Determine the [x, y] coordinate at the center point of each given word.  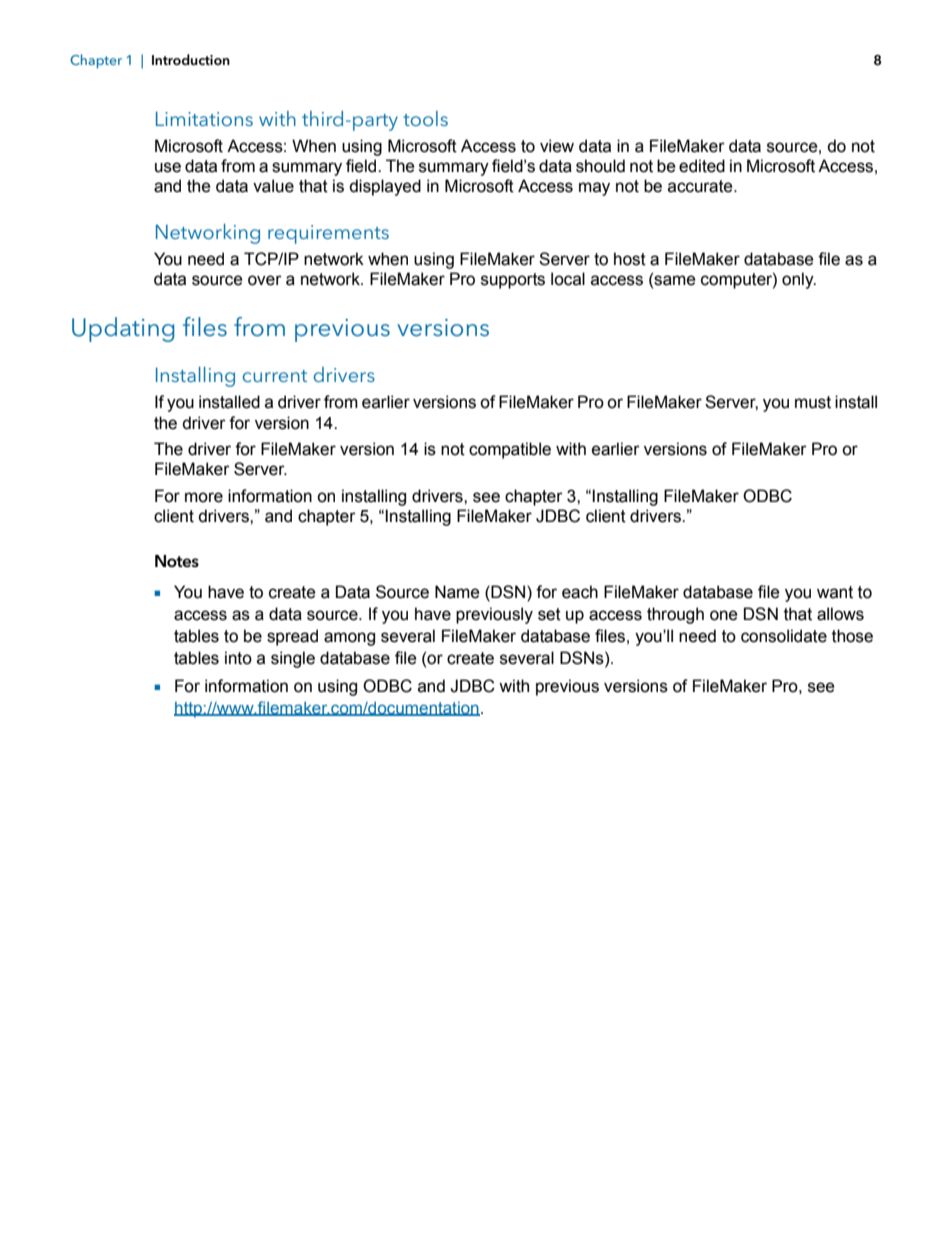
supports [513, 281]
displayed [385, 187]
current [275, 376]
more [204, 497]
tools [425, 118]
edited [702, 166]
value [273, 186]
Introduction [191, 59]
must [813, 402]
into [238, 658]
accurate [701, 186]
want [835, 592]
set [549, 614]
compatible [510, 450]
